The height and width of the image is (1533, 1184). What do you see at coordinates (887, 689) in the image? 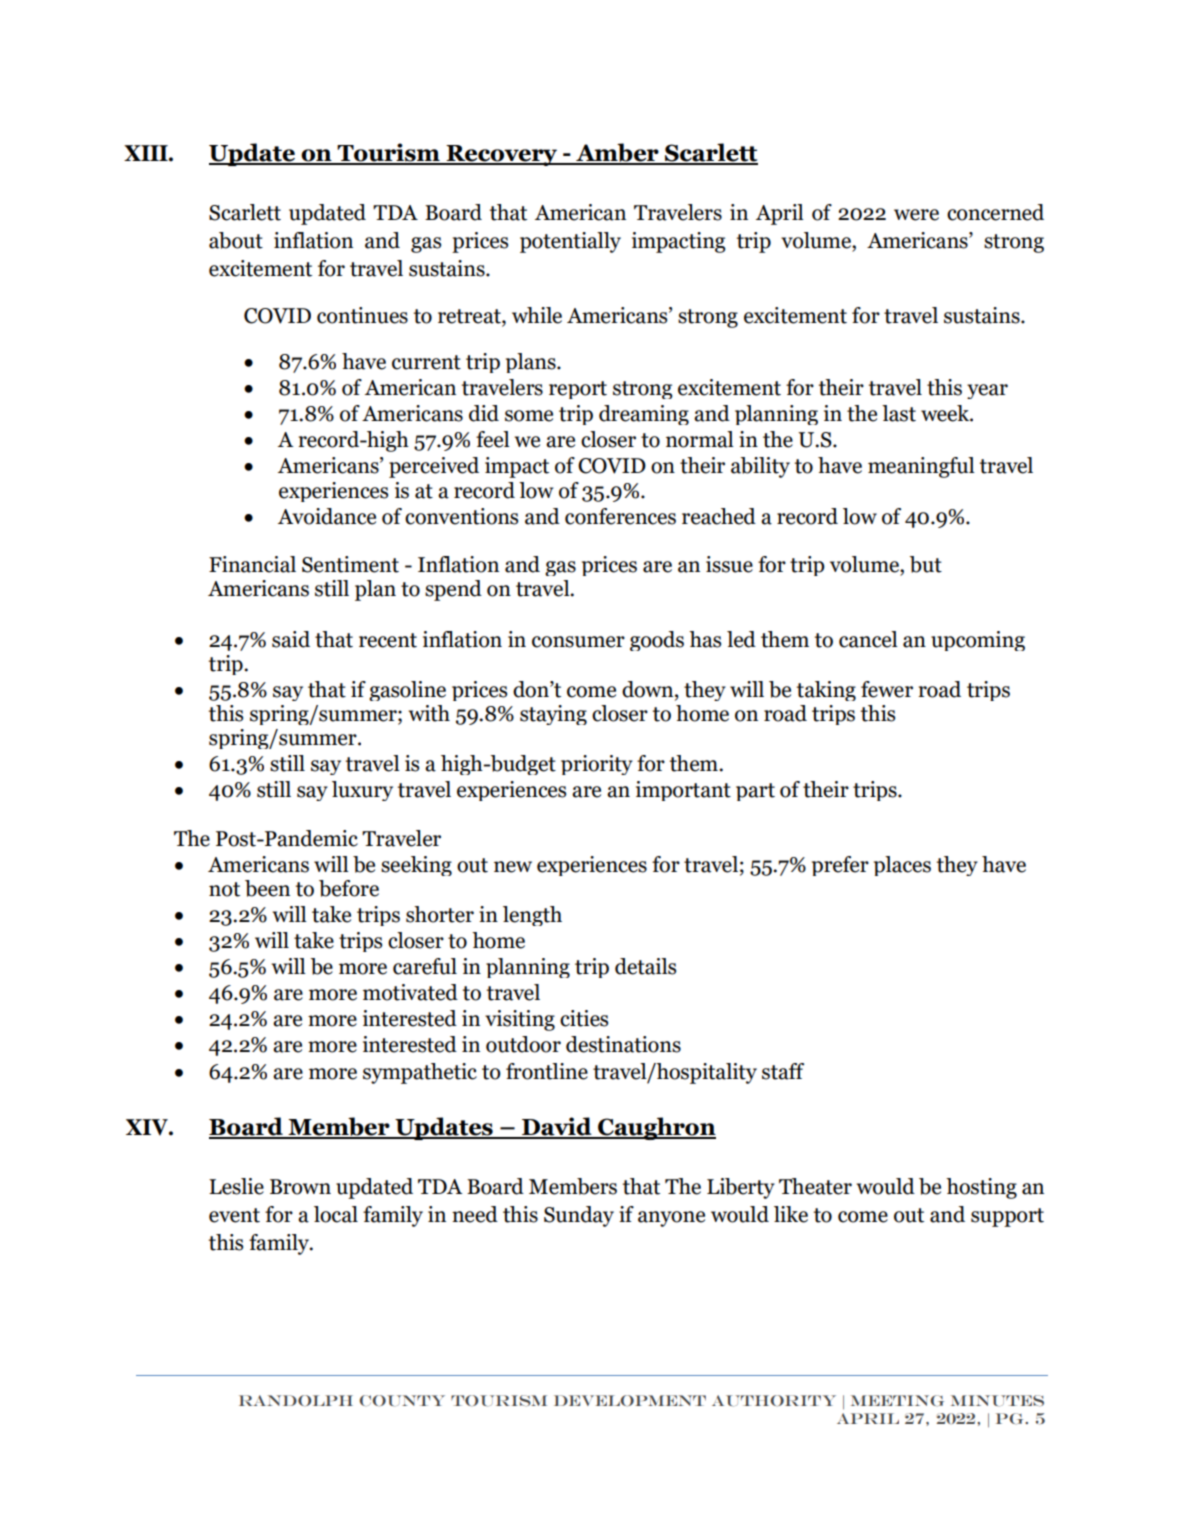
I see `fewer` at bounding box center [887, 689].
